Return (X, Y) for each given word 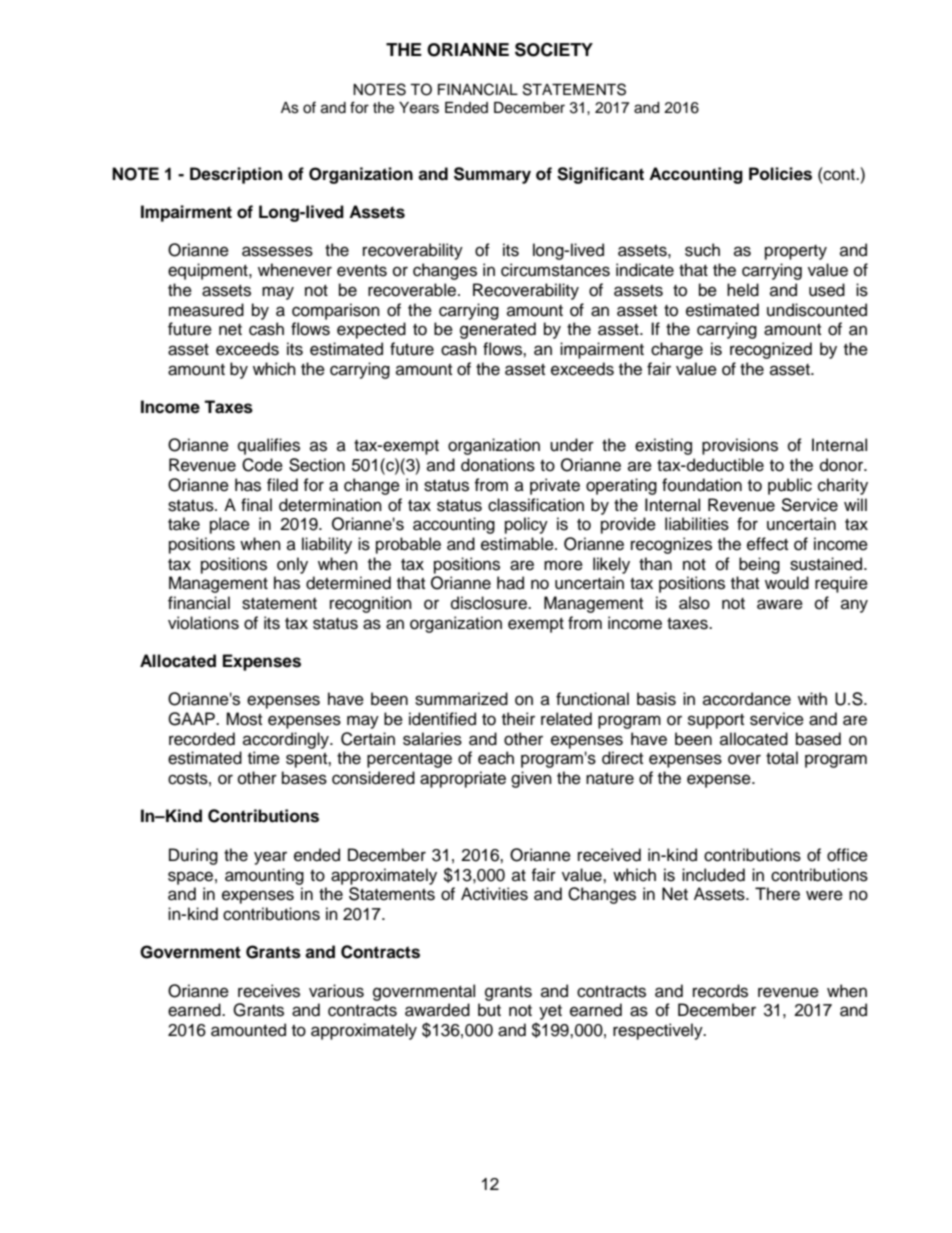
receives (269, 991)
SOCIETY (554, 49)
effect (767, 544)
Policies (780, 174)
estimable (518, 544)
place (230, 525)
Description (236, 175)
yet (550, 1012)
